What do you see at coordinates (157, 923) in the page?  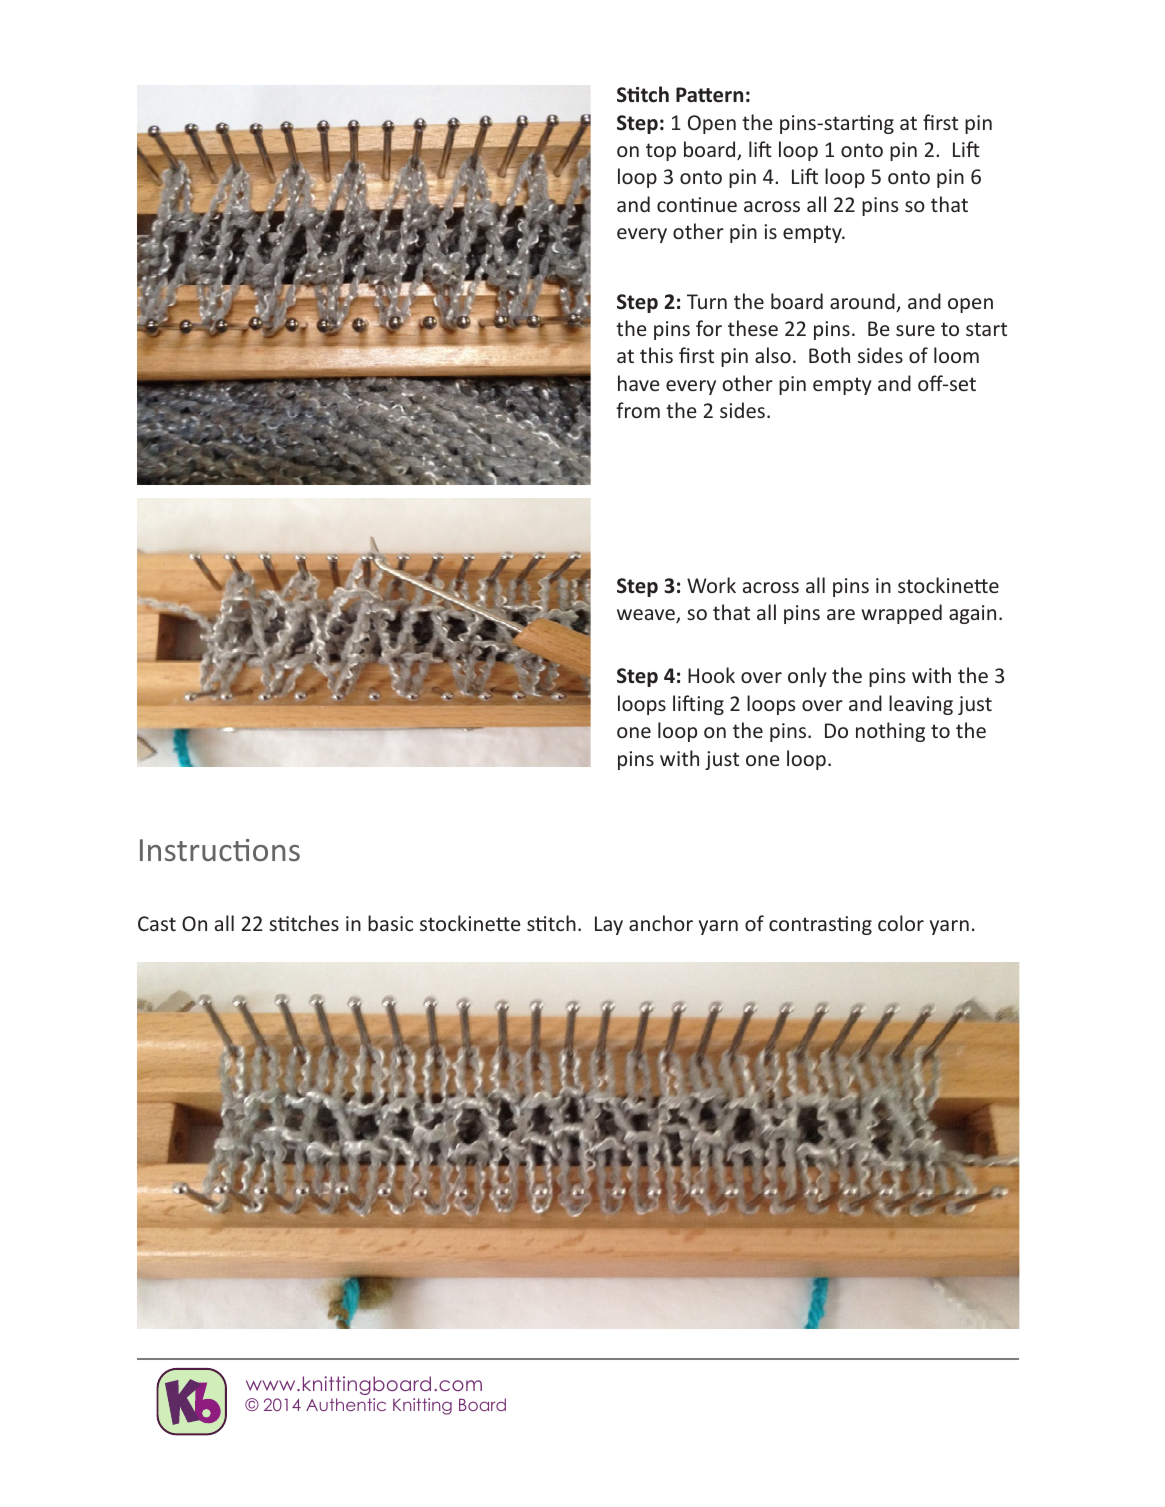 I see `Cast` at bounding box center [157, 923].
